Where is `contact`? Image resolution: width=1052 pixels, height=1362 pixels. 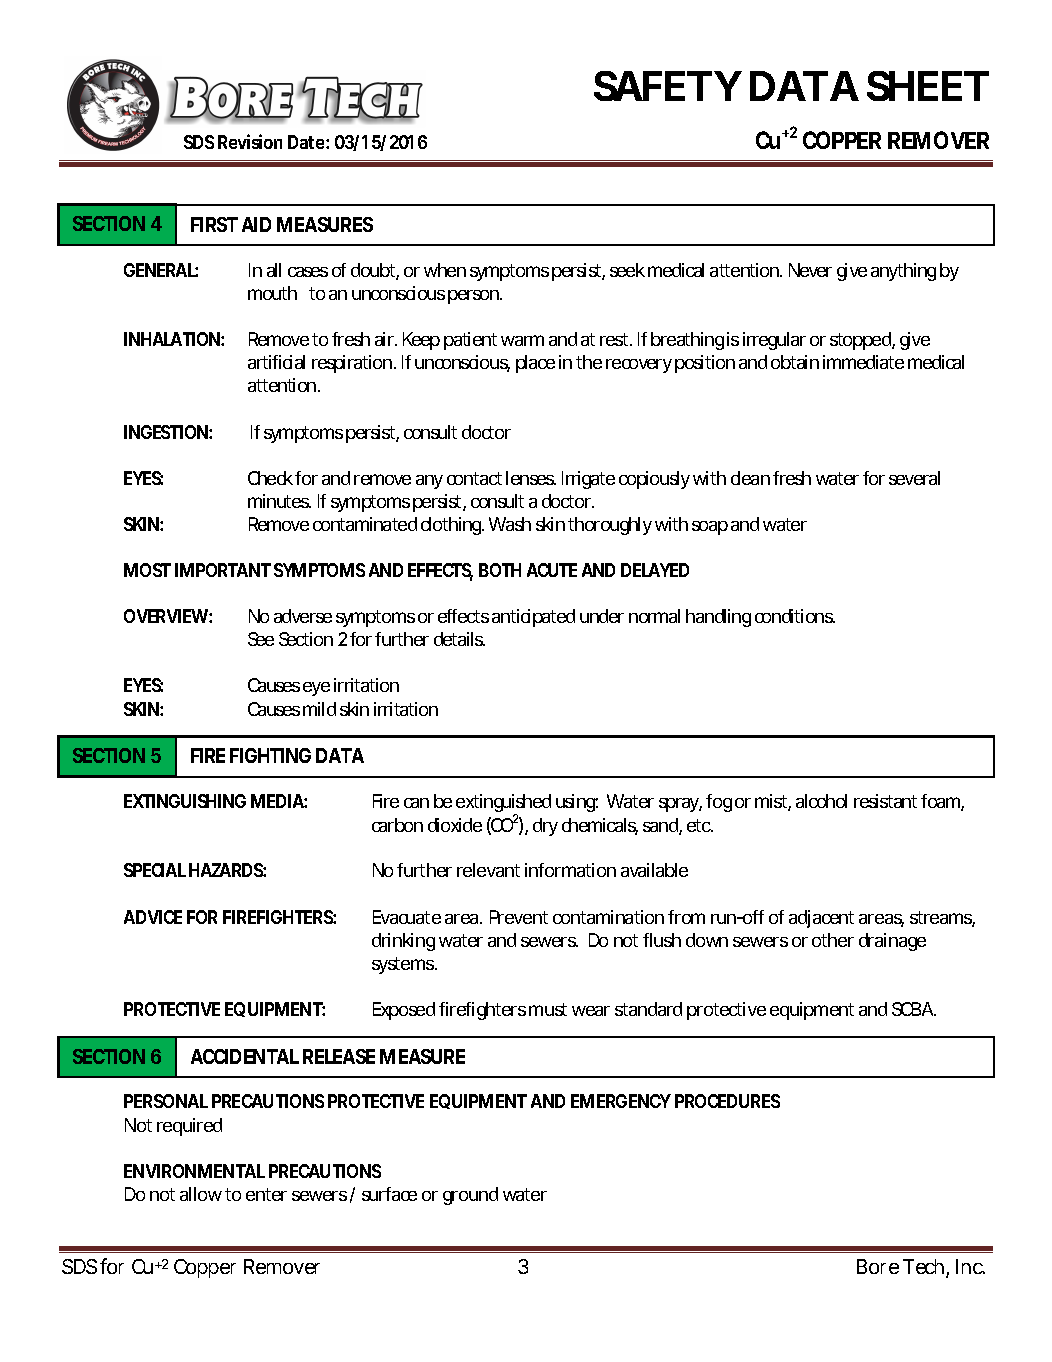 contact is located at coordinates (474, 478).
